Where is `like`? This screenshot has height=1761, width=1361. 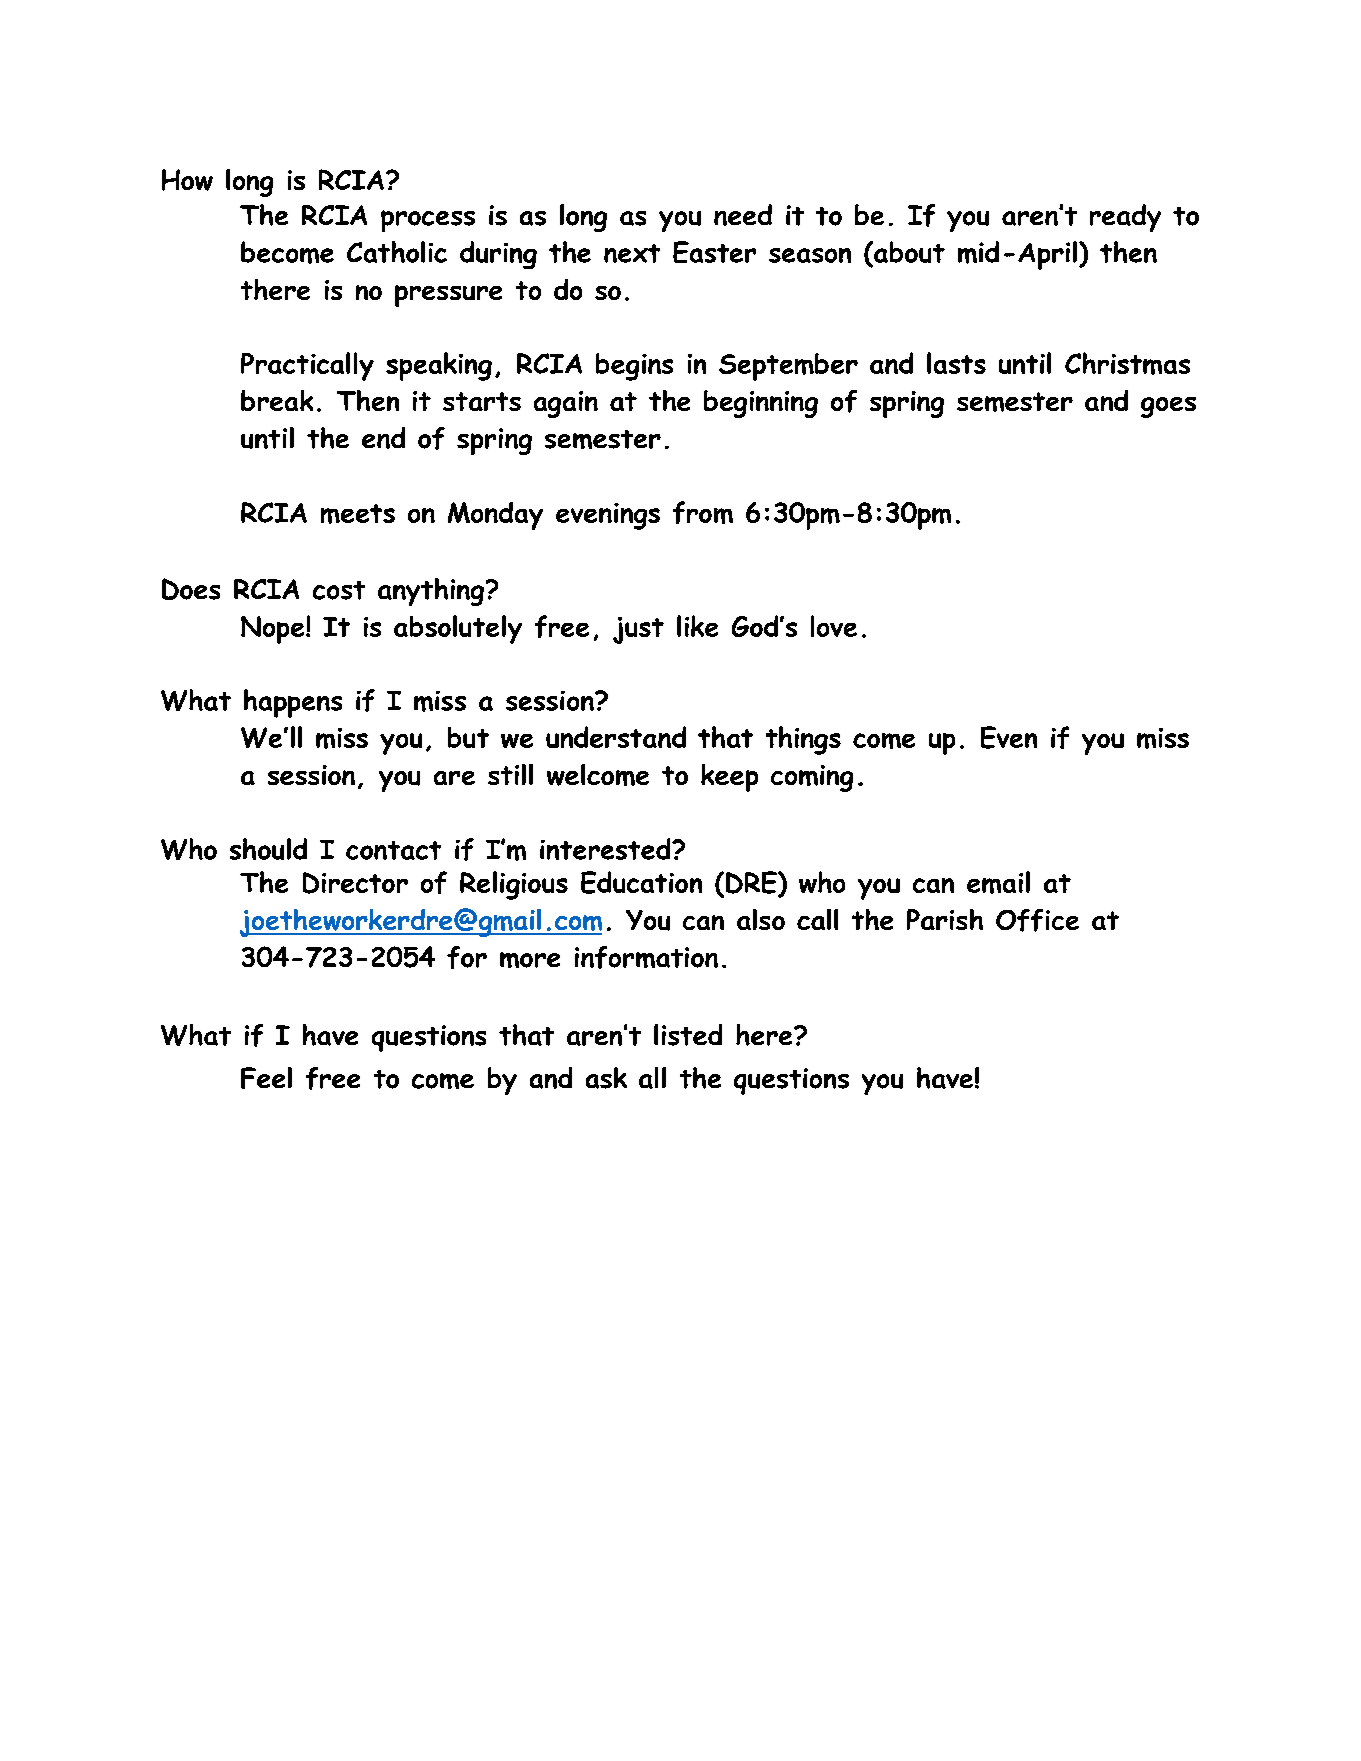 like is located at coordinates (697, 626).
